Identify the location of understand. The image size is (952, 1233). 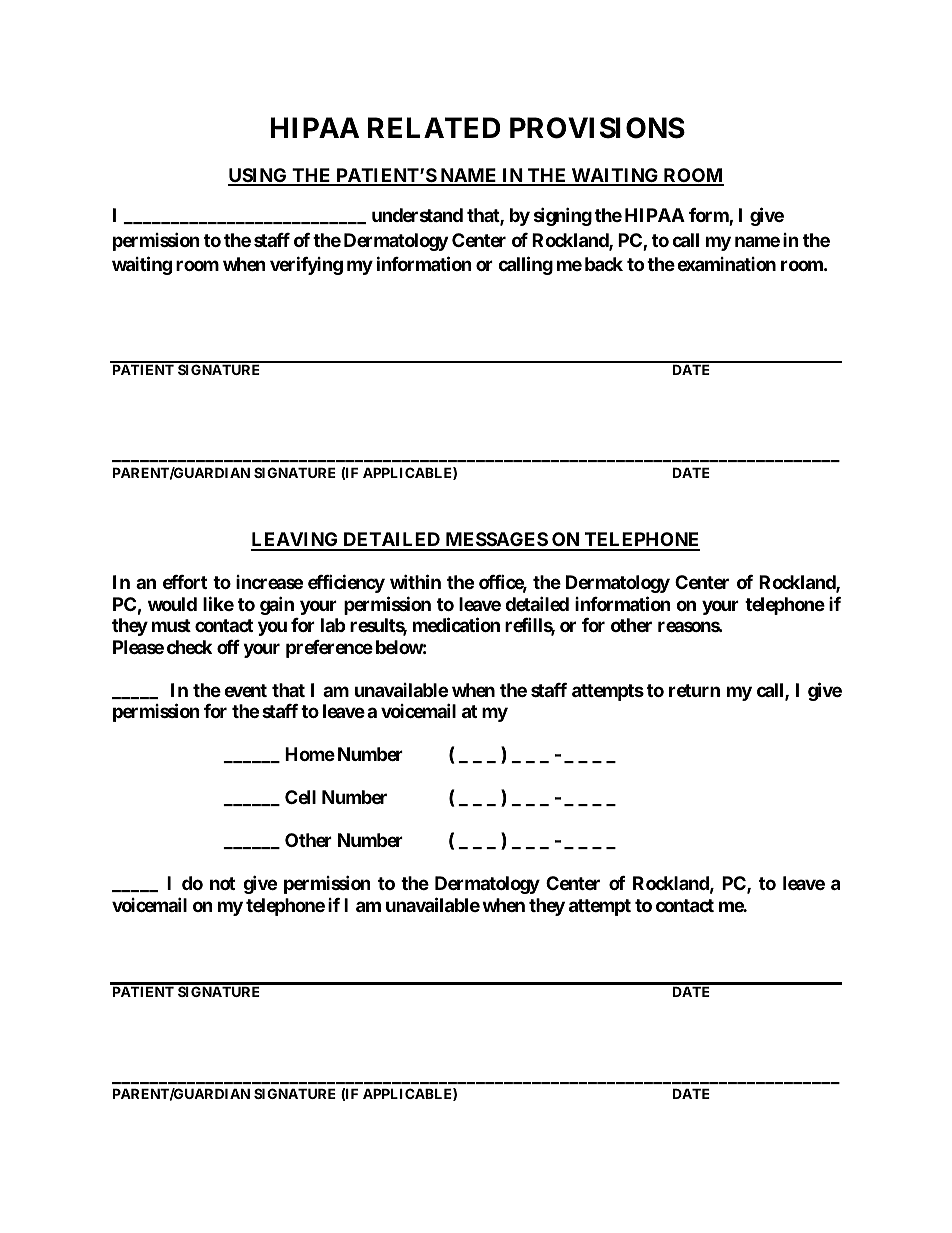
(417, 215).
